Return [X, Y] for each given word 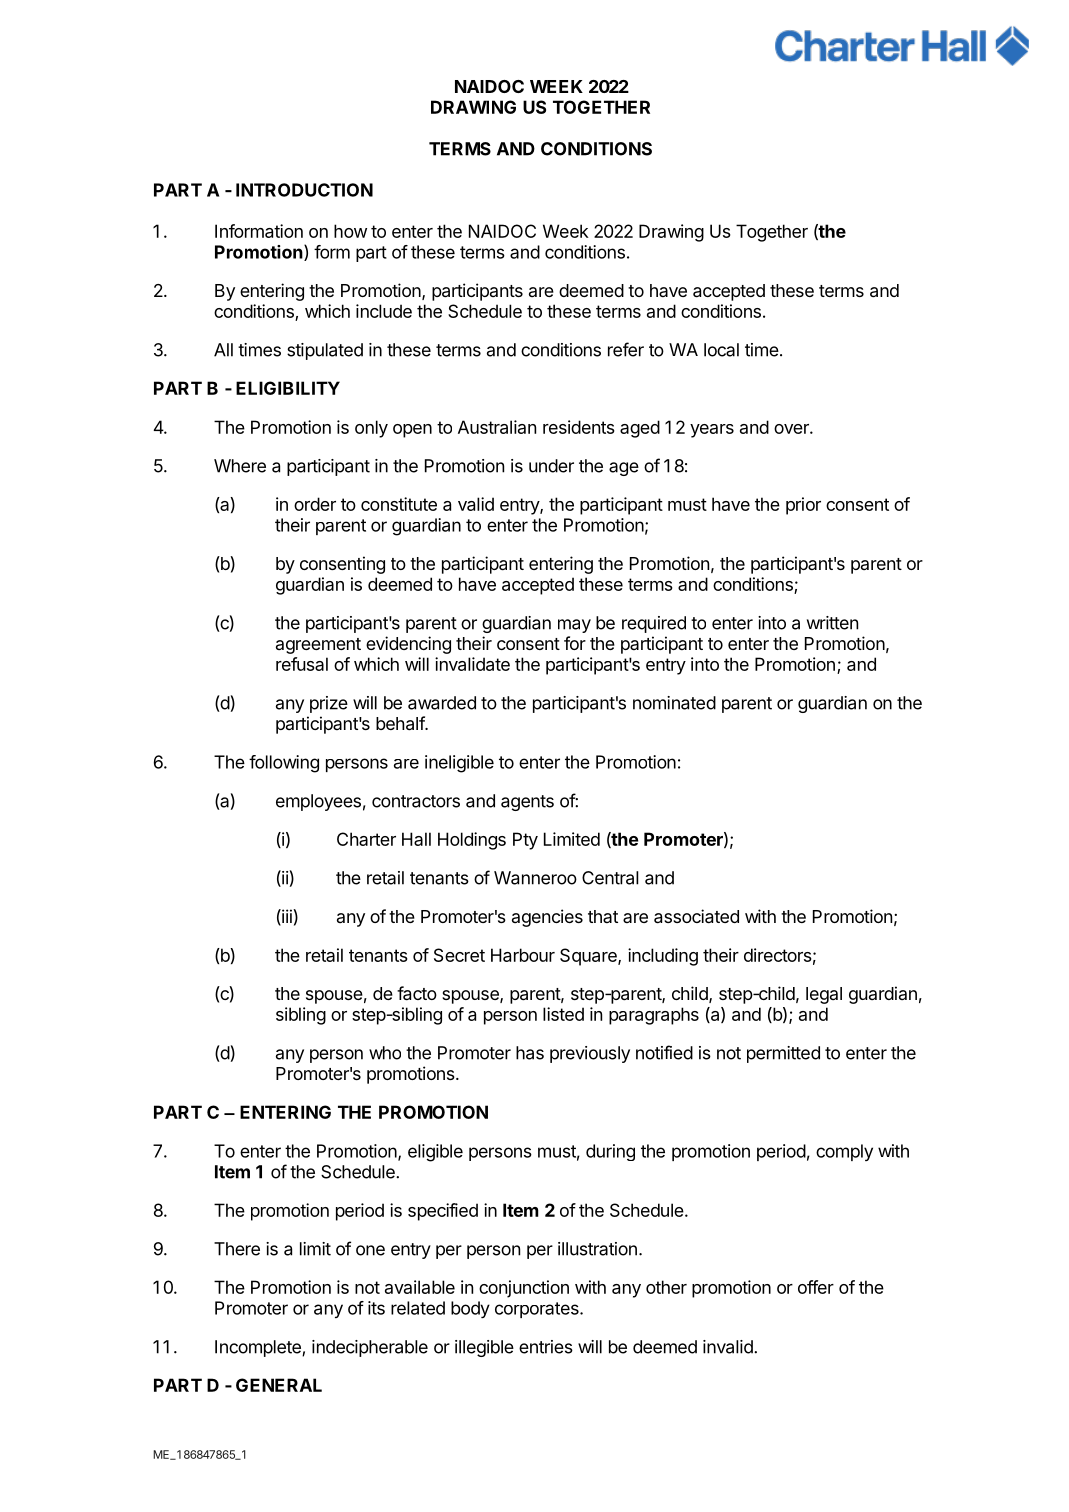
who [385, 1053]
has [530, 1053]
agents [527, 803]
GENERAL [279, 1385]
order [315, 504]
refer [626, 349]
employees [318, 802]
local [721, 350]
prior [803, 506]
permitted [783, 1054]
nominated [674, 703]
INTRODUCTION [304, 190]
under [551, 466]
